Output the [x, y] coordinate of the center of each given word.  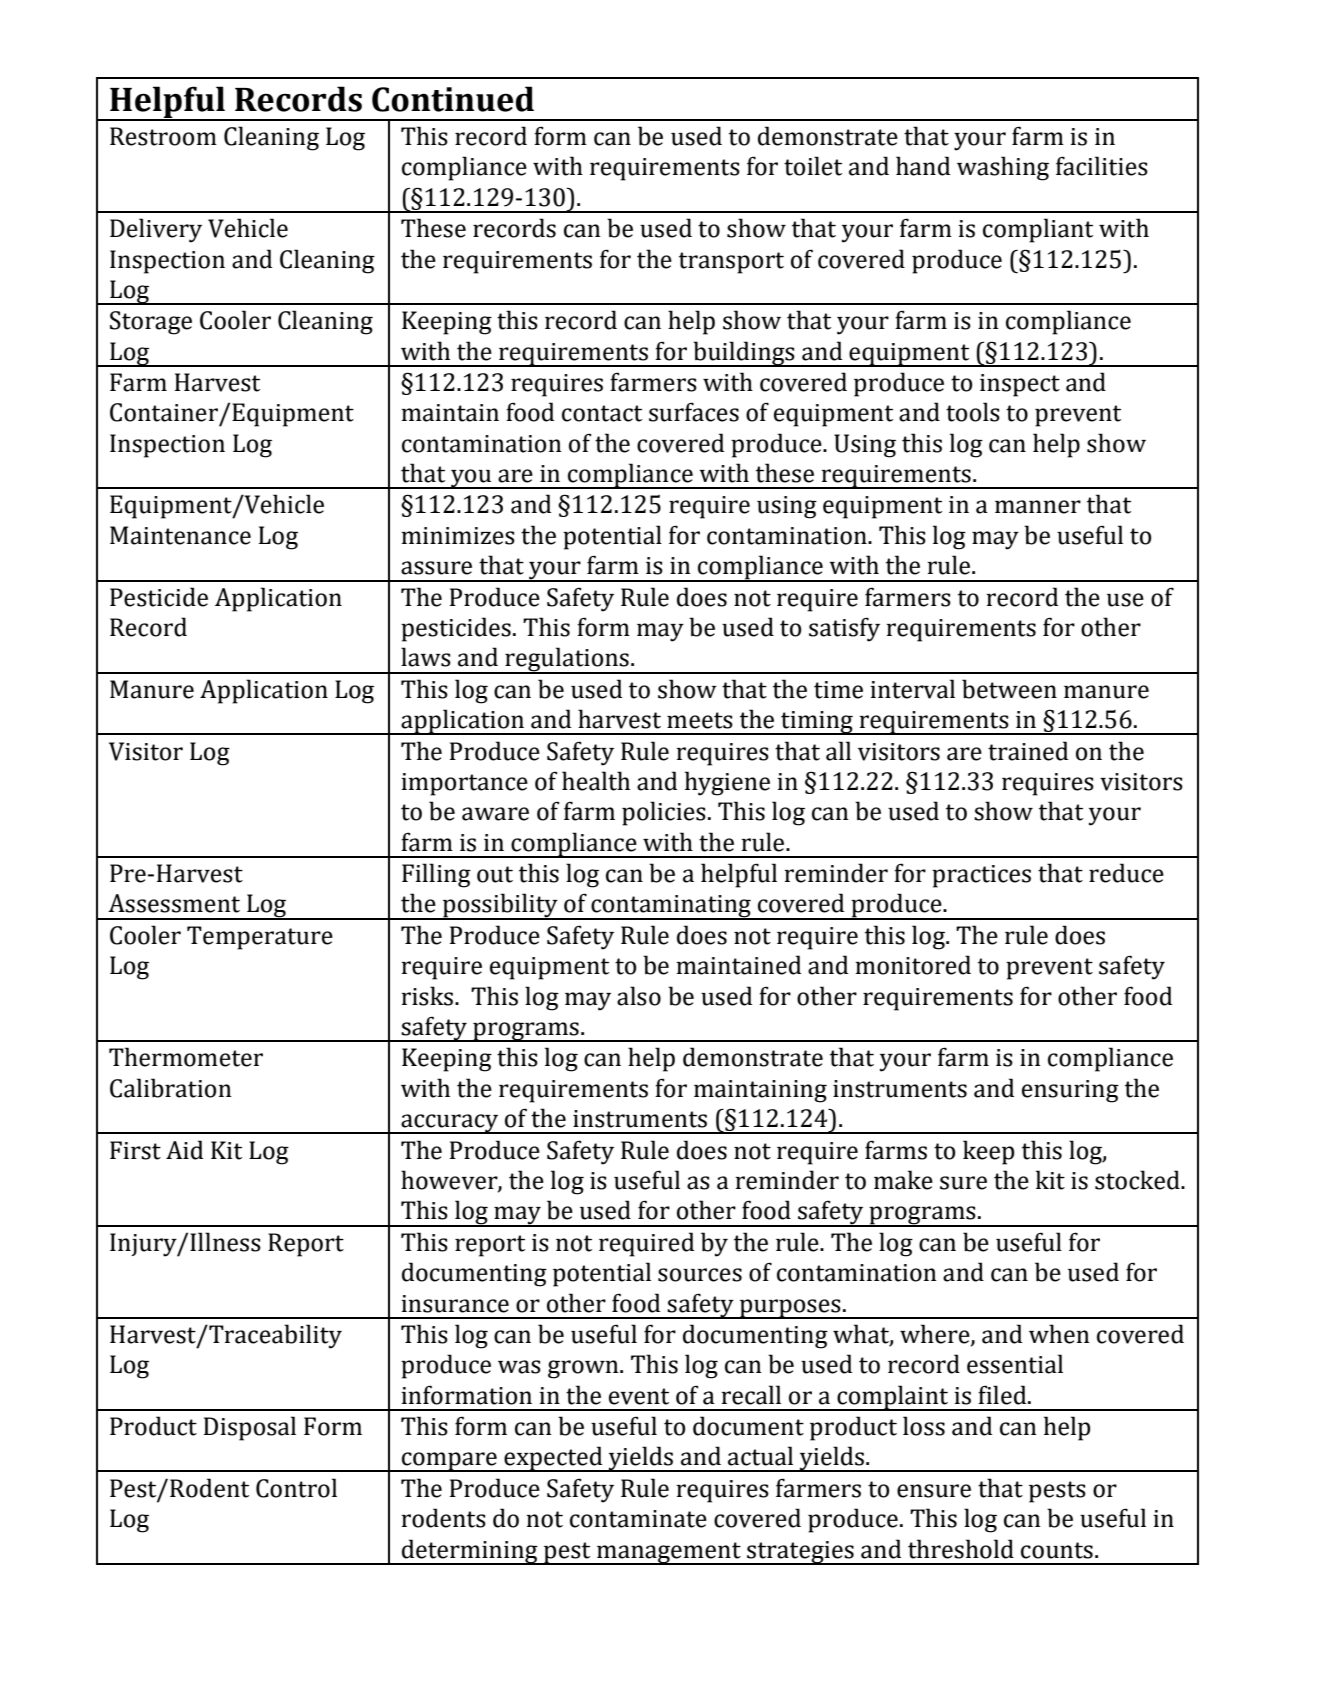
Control [296, 1488]
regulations [567, 660]
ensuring [1070, 1091]
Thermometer [186, 1057]
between [1009, 689]
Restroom [163, 136]
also [639, 996]
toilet [813, 166]
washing [1003, 168]
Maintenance [180, 535]
